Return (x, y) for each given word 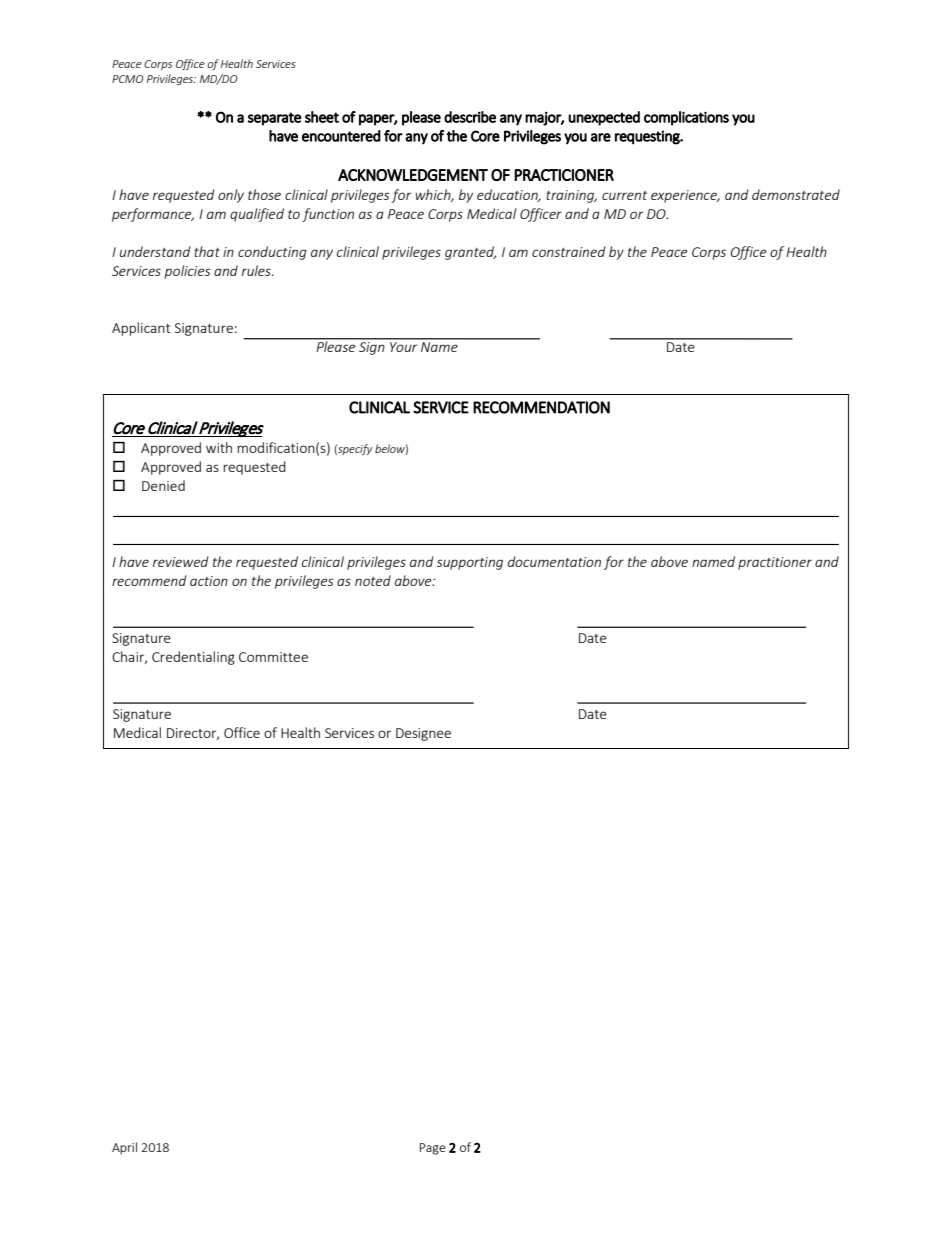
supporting (470, 563)
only (231, 196)
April (124, 1148)
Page (433, 1149)
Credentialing (193, 658)
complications (686, 118)
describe (470, 117)
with (219, 447)
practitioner (775, 563)
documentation (554, 561)
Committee (273, 657)
